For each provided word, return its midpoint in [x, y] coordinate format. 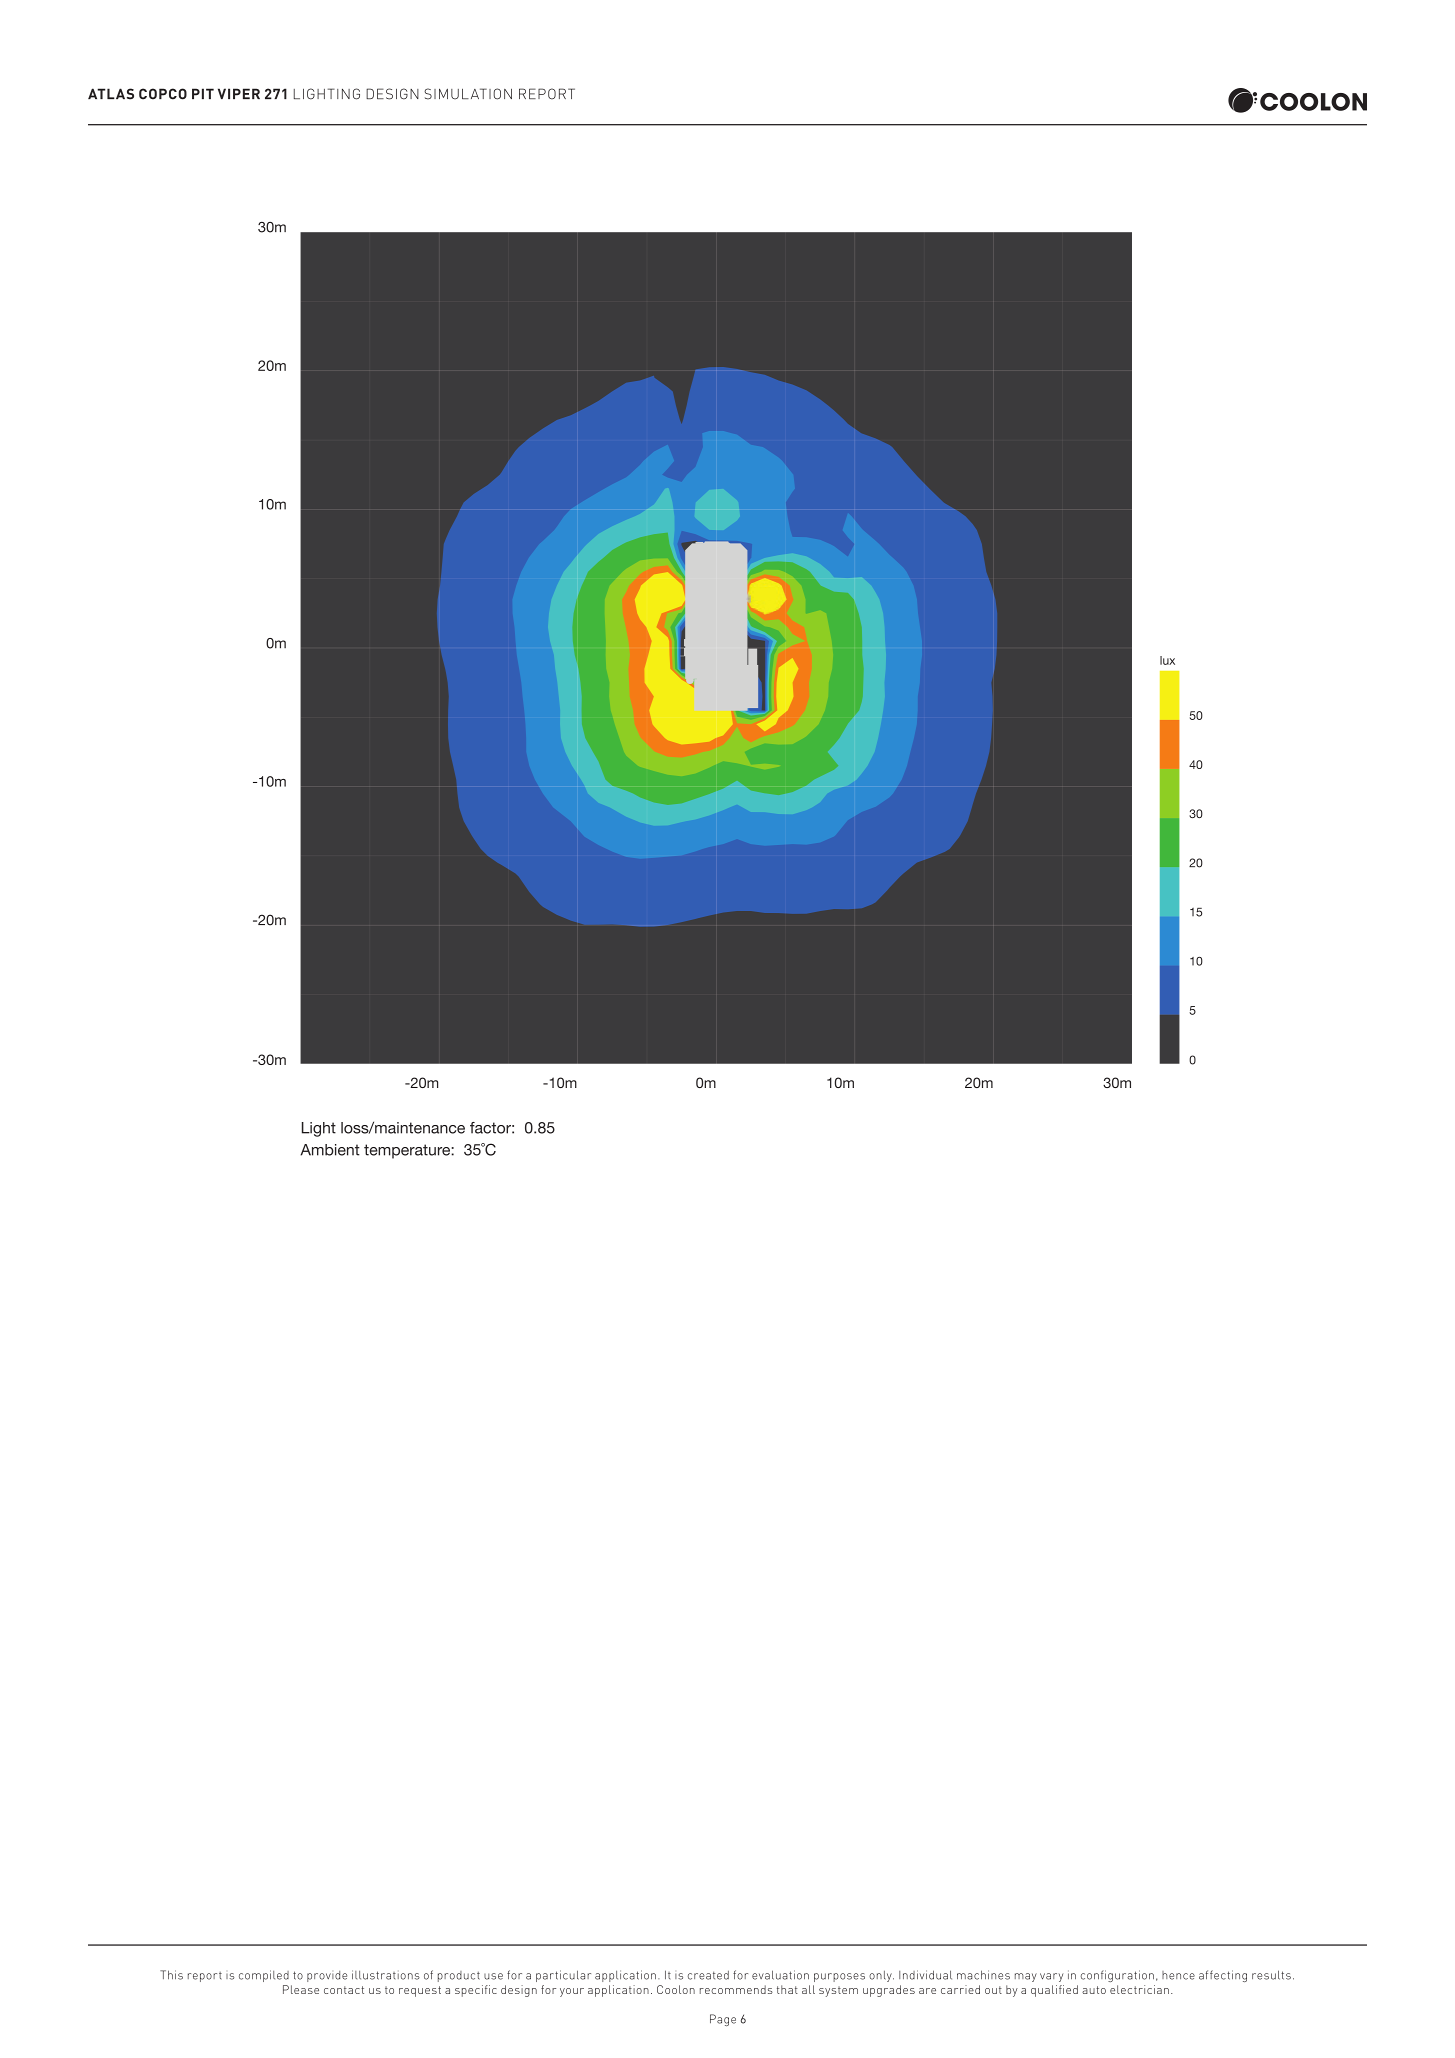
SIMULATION [468, 94]
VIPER [239, 93]
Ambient [330, 1150]
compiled [264, 1976]
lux [1167, 660]
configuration [1117, 1976]
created [708, 1975]
